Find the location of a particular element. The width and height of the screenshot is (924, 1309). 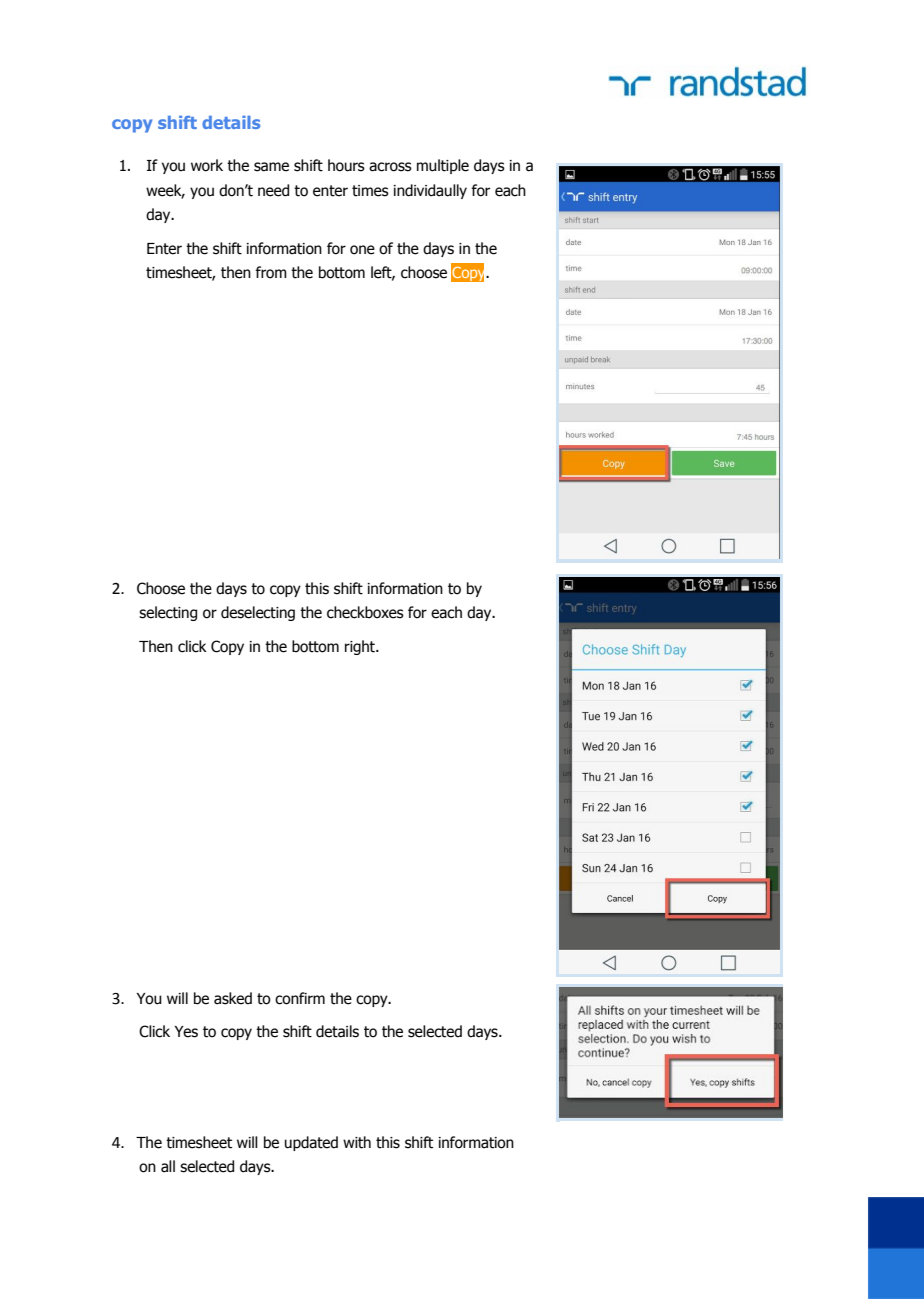

checkboxes is located at coordinates (365, 612).
